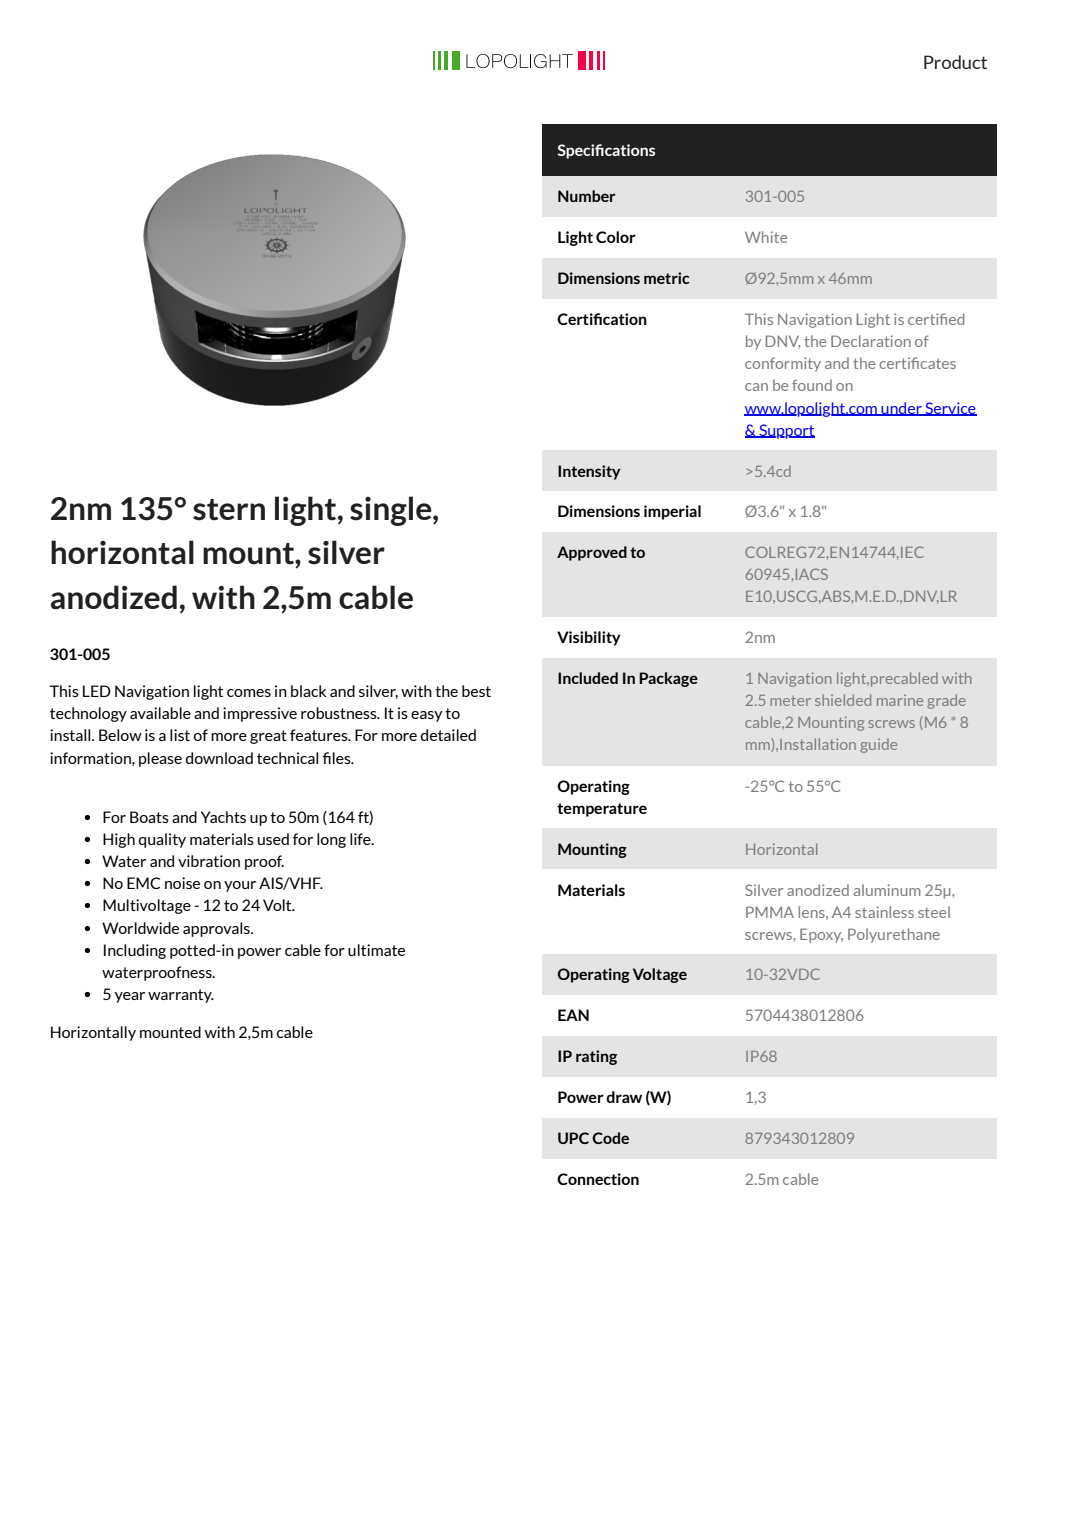 This screenshot has width=1078, height=1526. What do you see at coordinates (182, 883) in the screenshot?
I see `noise` at bounding box center [182, 883].
